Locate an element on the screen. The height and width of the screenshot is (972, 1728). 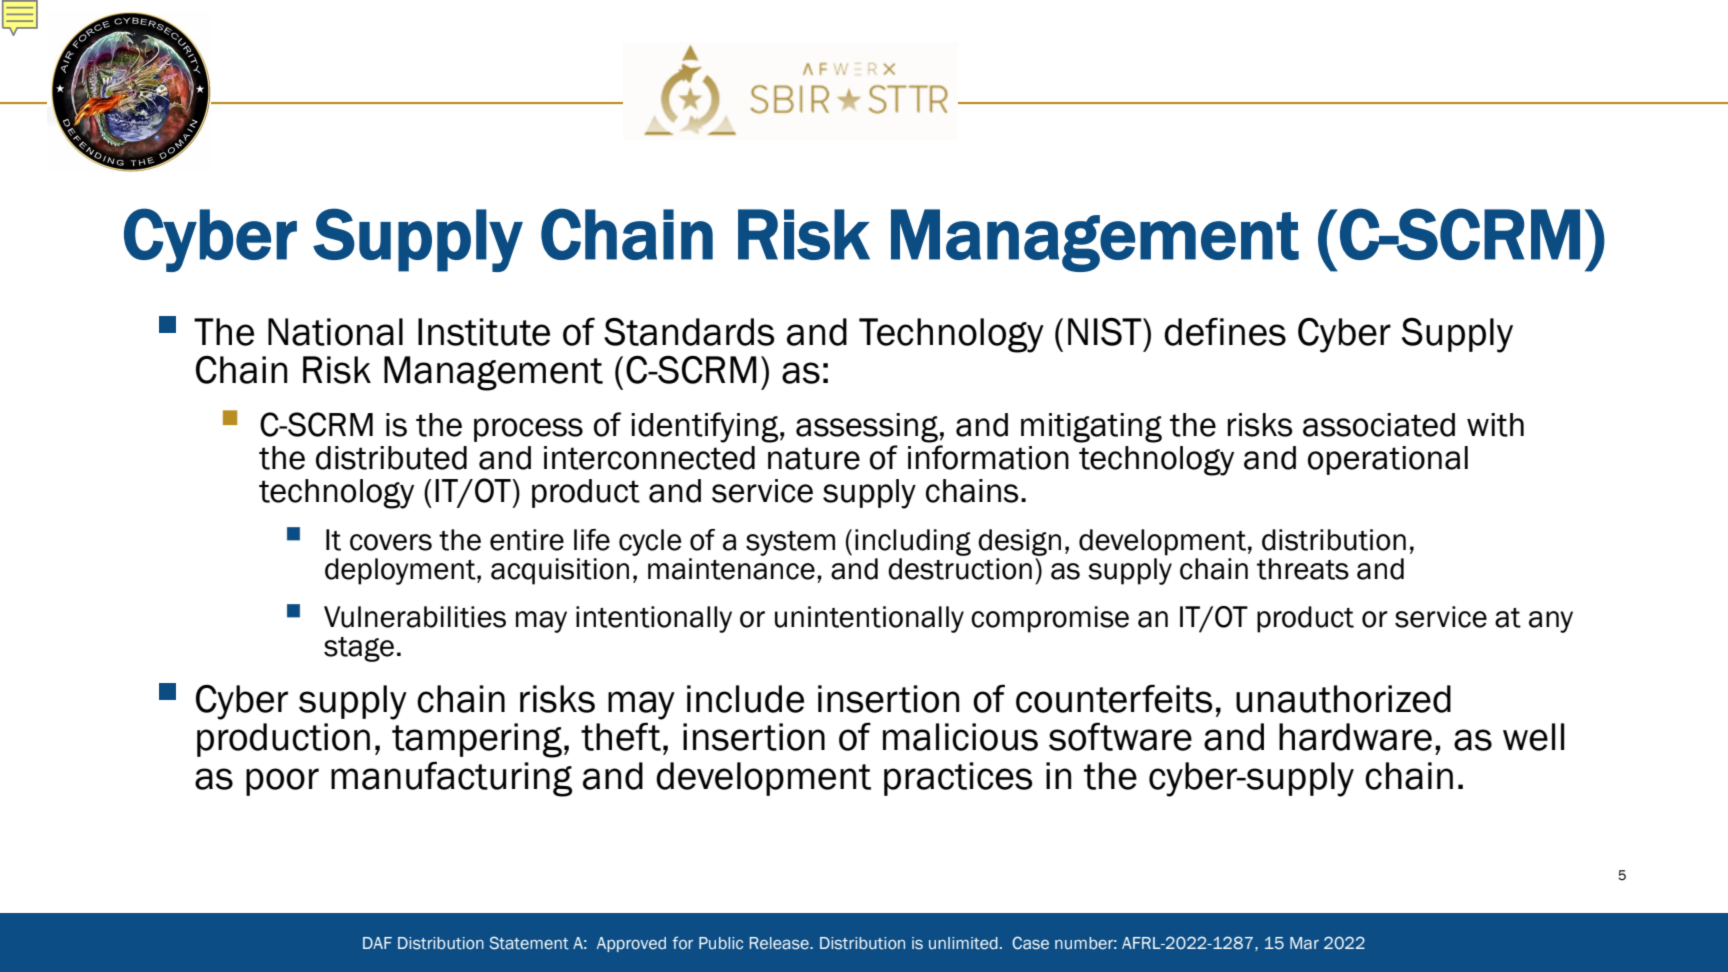
NIST is located at coordinates (1106, 332).
